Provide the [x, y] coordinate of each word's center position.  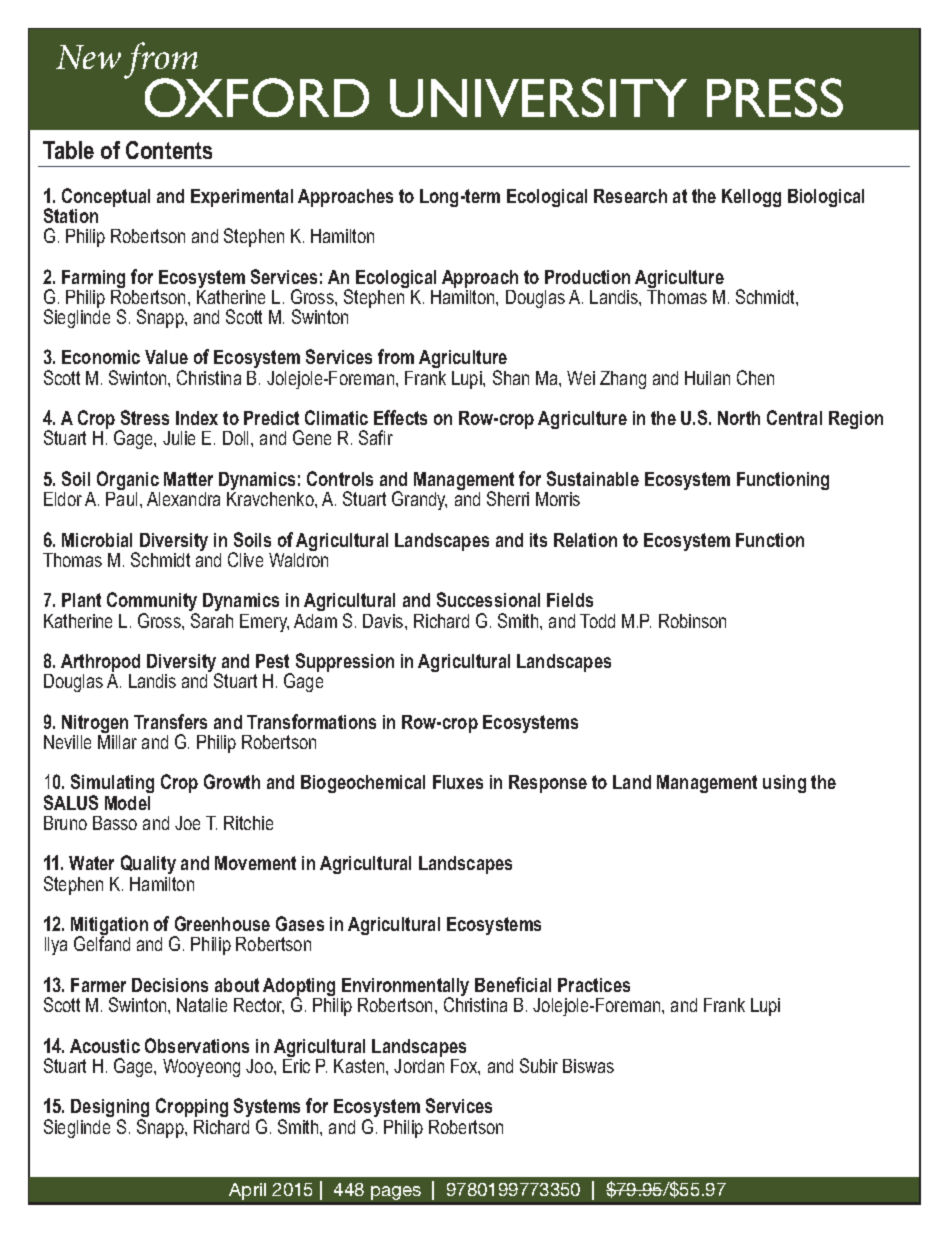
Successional [488, 599]
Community [153, 603]
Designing [110, 1109]
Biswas [588, 1066]
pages [396, 1193]
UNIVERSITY [538, 97]
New [88, 57]
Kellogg [751, 198]
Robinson [692, 621]
